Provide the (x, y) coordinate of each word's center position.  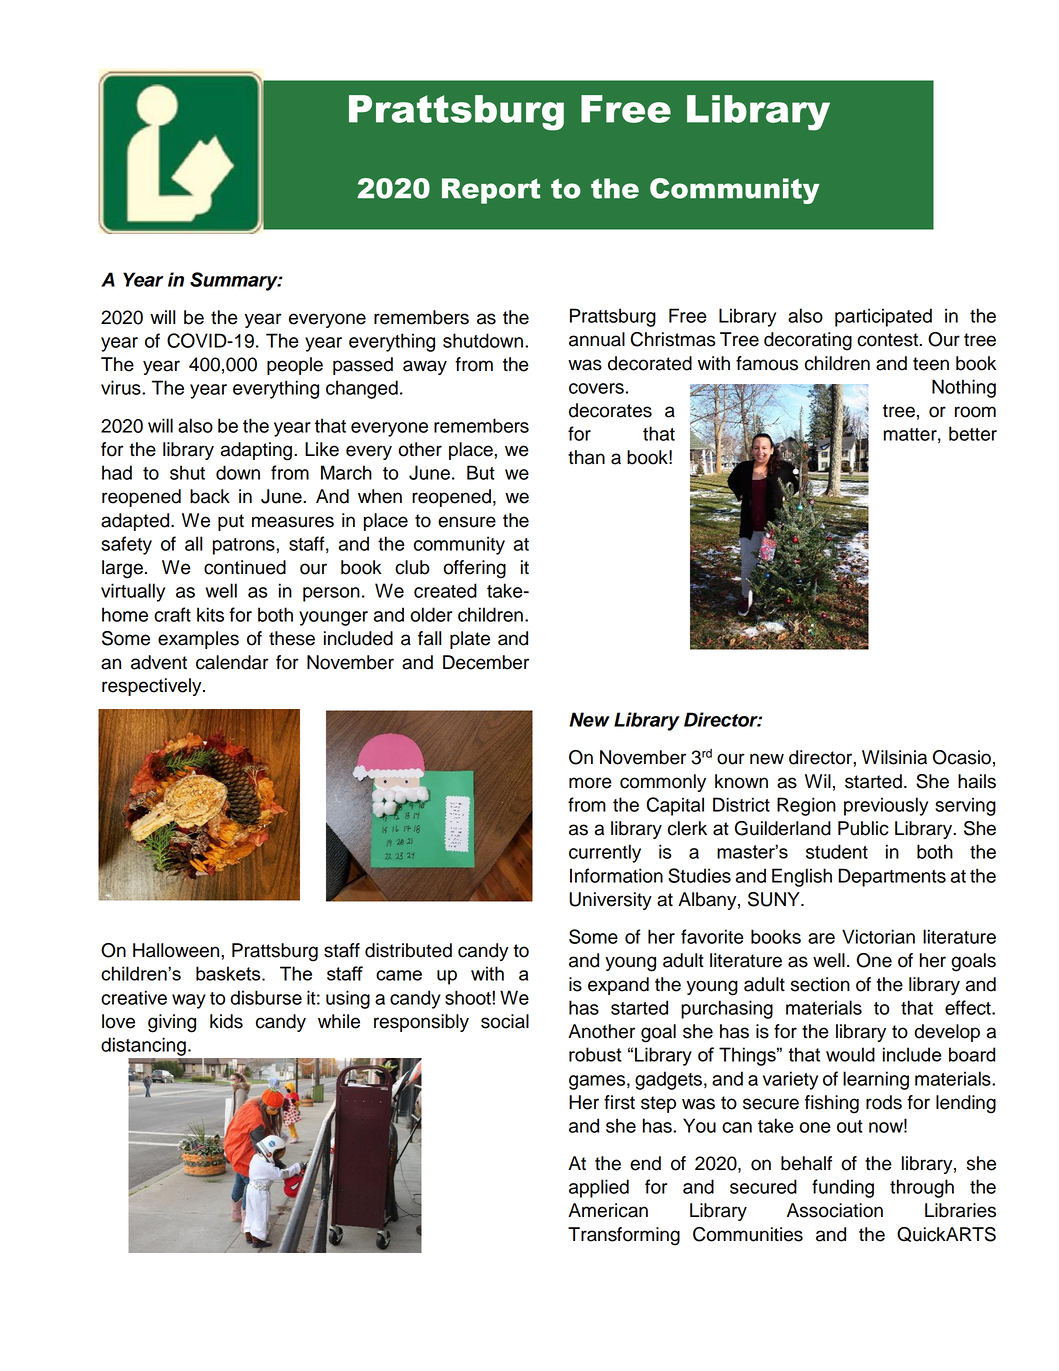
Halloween (177, 950)
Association (835, 1210)
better (973, 433)
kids (226, 1021)
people (295, 366)
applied (599, 1188)
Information (616, 875)
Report (491, 191)
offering (474, 569)
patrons (245, 546)
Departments (892, 877)
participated (883, 317)
